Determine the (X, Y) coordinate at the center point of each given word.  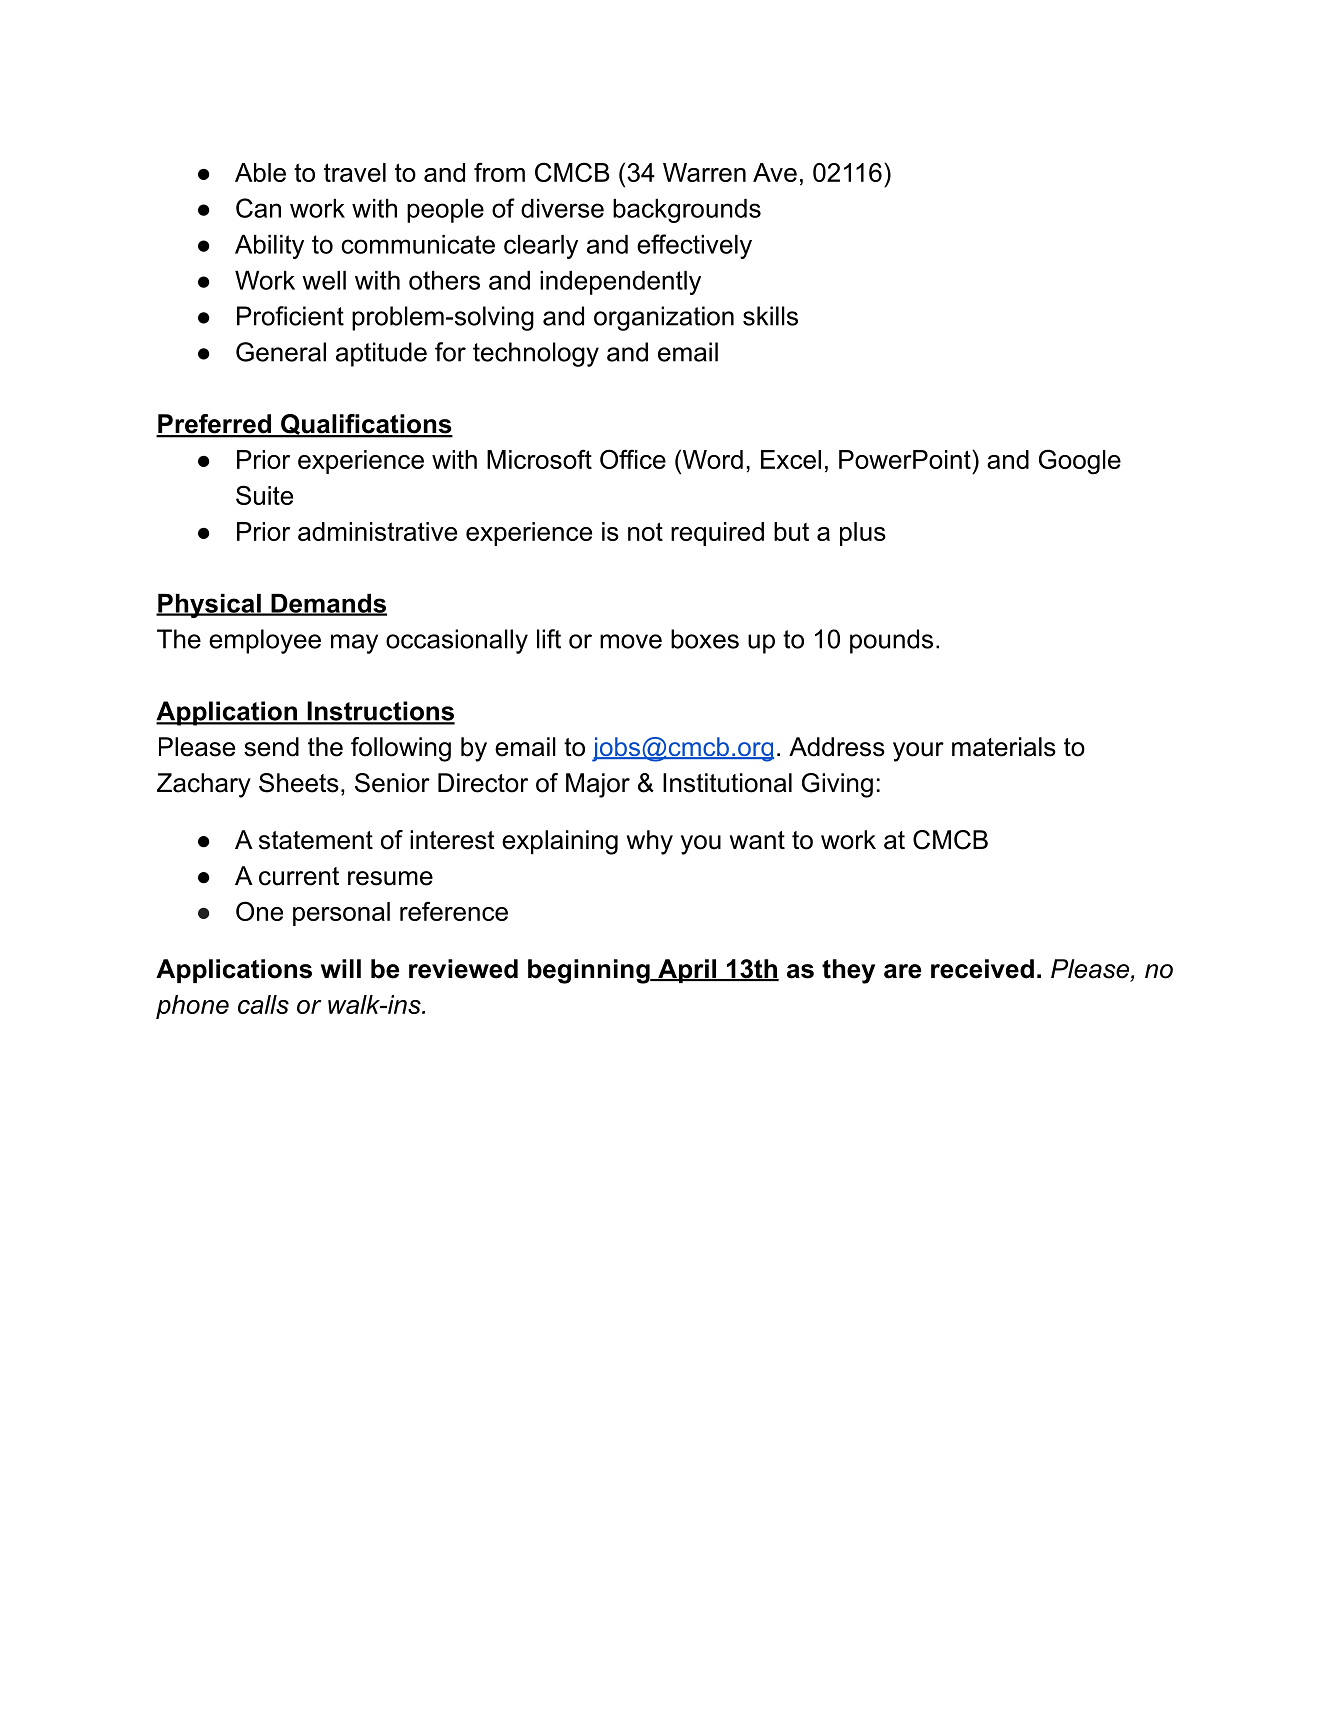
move (631, 641)
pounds (891, 641)
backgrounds (687, 211)
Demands (328, 604)
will (341, 968)
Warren (704, 172)
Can (258, 208)
